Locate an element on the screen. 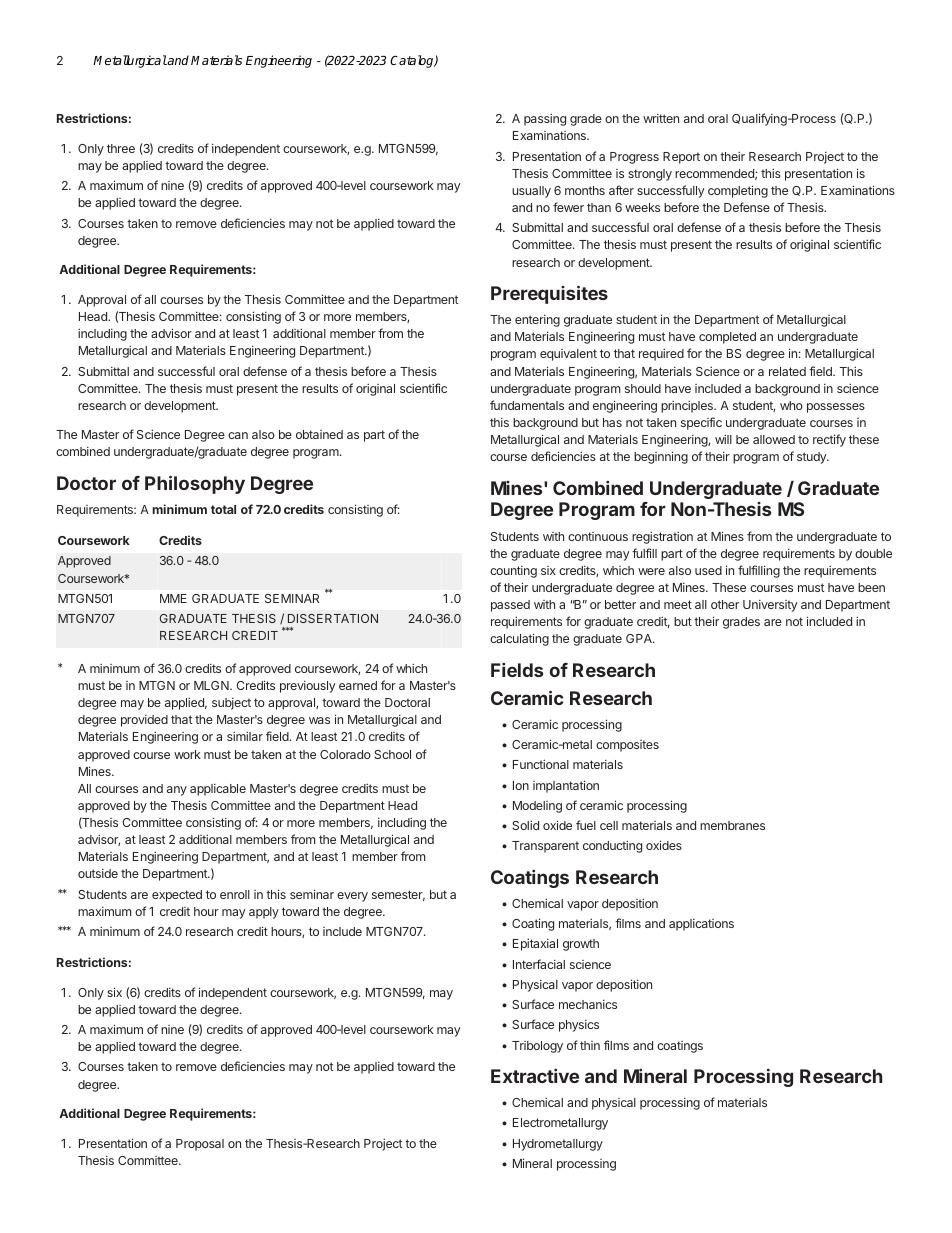 The height and width of the screenshot is (1233, 952). three is located at coordinates (121, 148).
